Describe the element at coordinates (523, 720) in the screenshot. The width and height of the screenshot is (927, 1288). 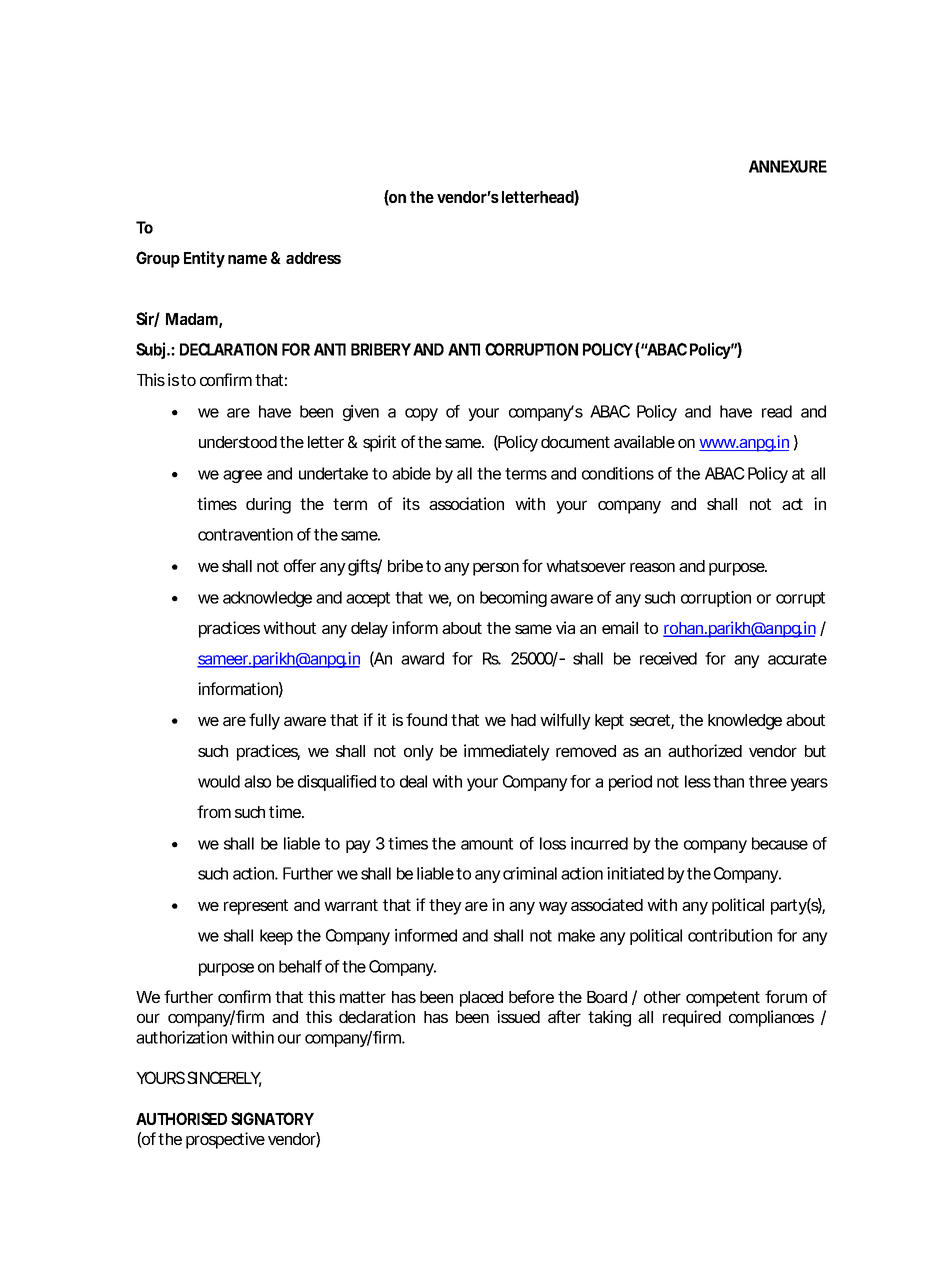
I see `had` at that location.
